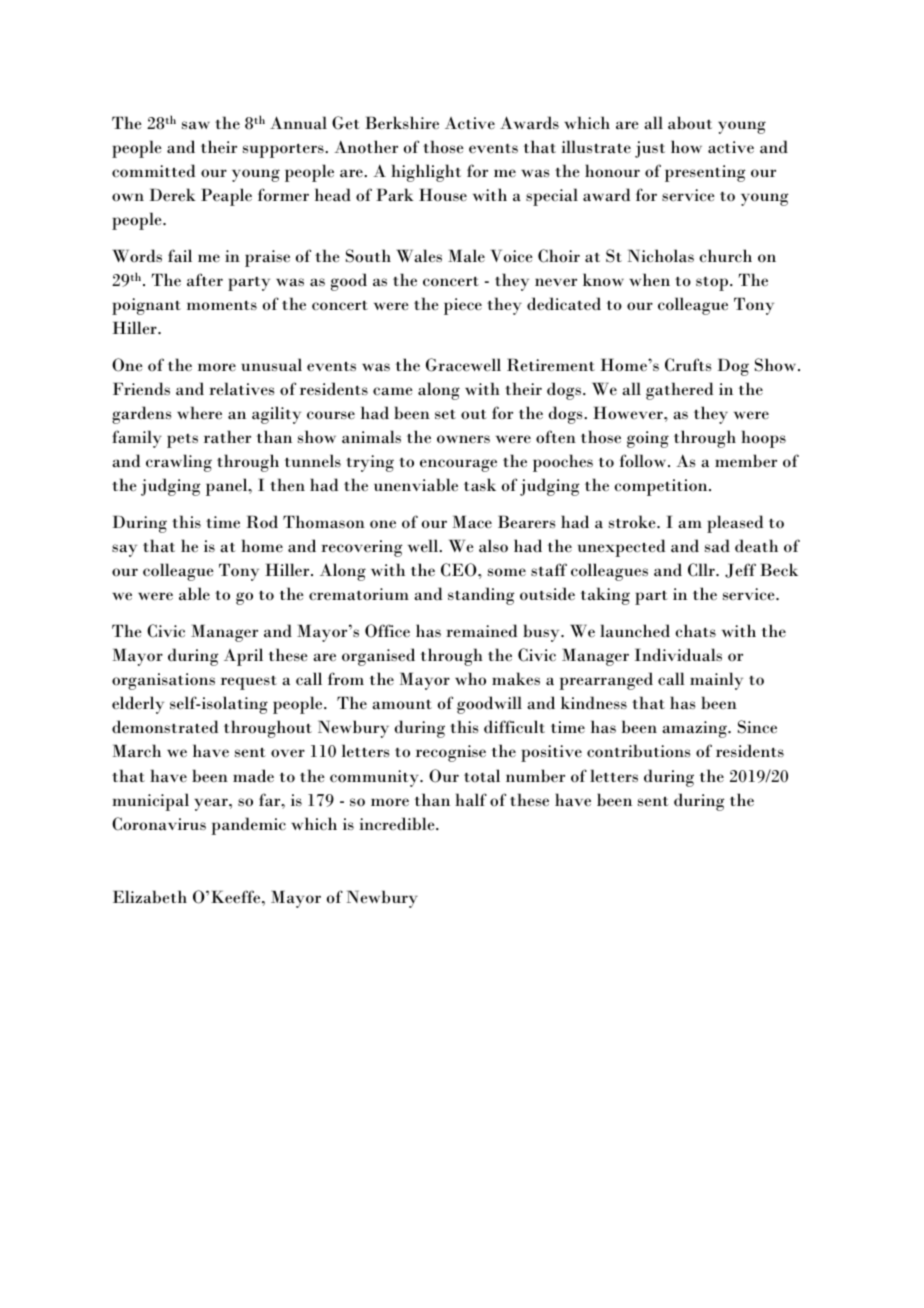 The image size is (924, 1308). What do you see at coordinates (426, 173) in the document?
I see `highlight` at bounding box center [426, 173].
